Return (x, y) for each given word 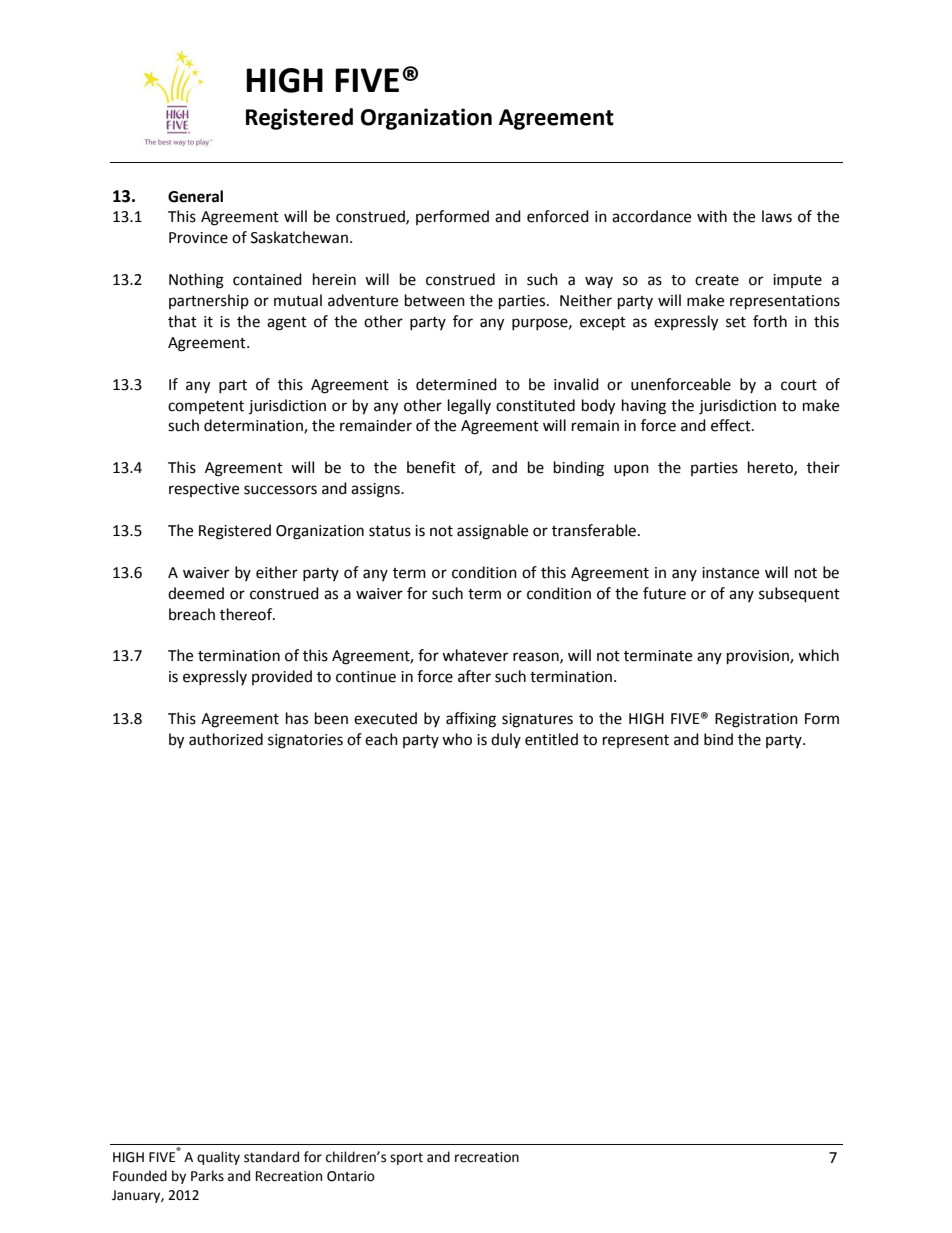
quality (218, 1158)
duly (506, 740)
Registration (756, 720)
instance (730, 573)
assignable (492, 532)
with (712, 216)
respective (204, 490)
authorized (226, 739)
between (435, 300)
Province (198, 238)
